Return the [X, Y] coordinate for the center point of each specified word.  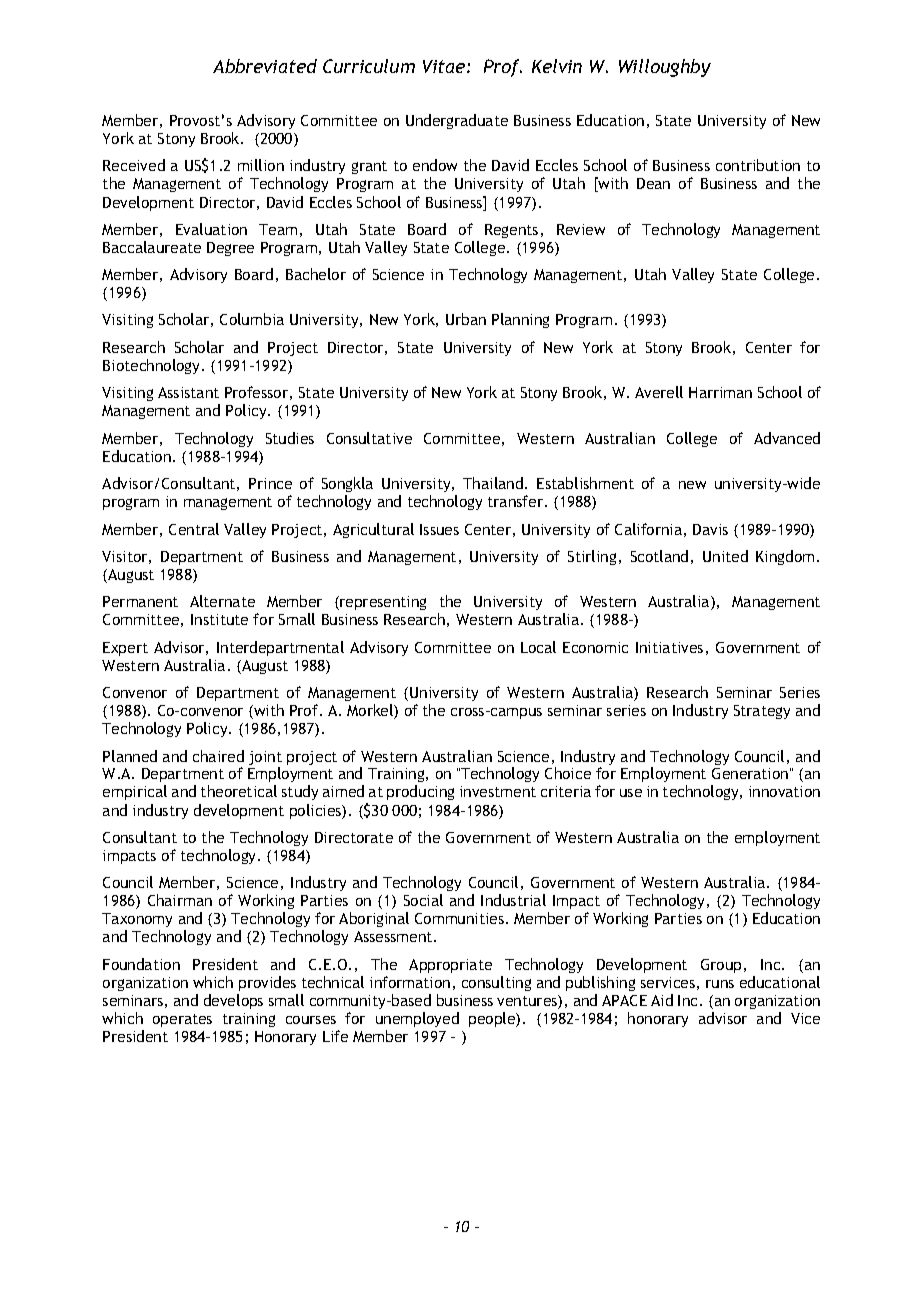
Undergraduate [457, 121]
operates [182, 1020]
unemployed [417, 1019]
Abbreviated [265, 66]
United [725, 556]
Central [194, 529]
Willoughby [665, 68]
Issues [439, 529]
